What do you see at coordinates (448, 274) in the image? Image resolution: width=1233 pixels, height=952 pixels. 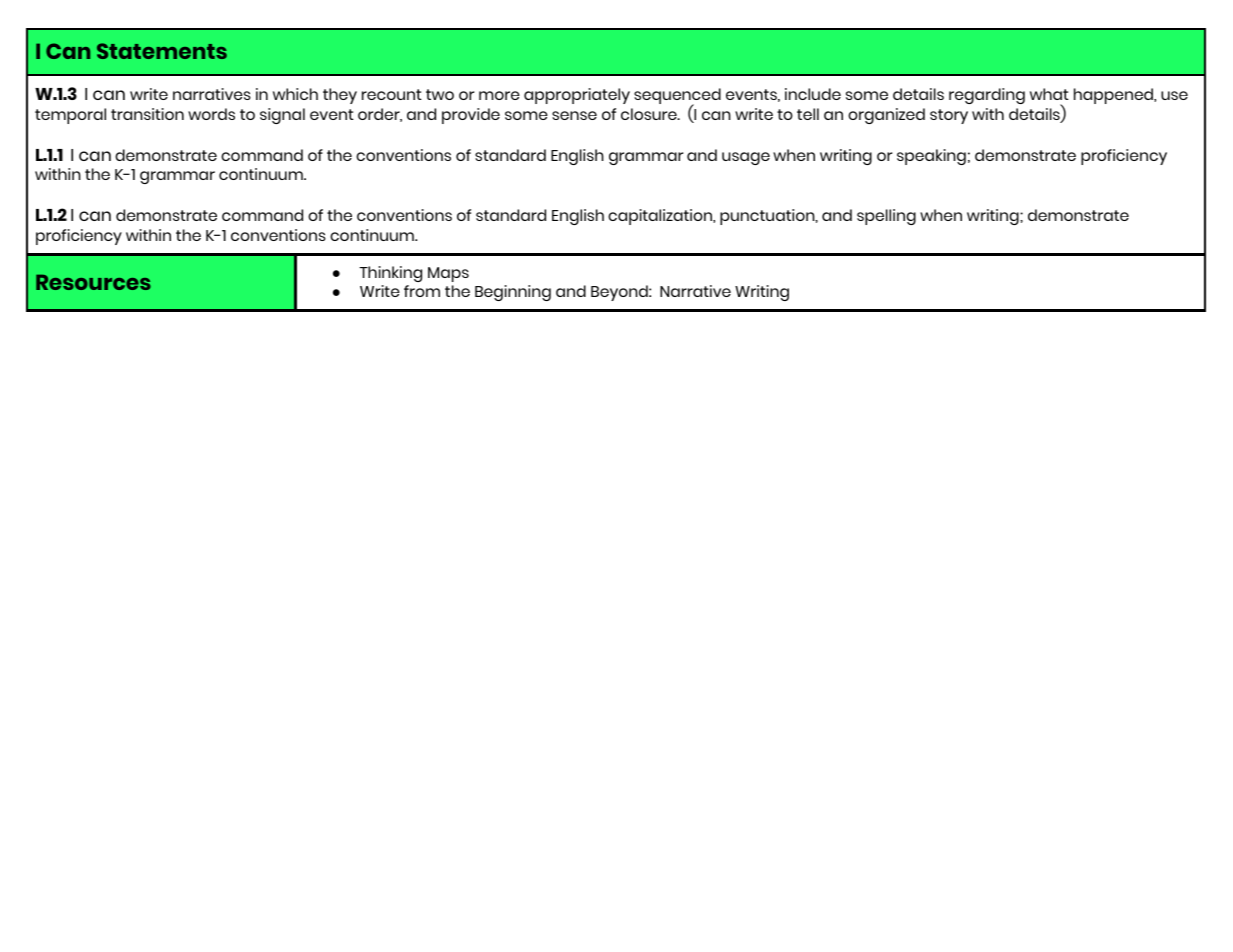 I see `Maps` at bounding box center [448, 274].
